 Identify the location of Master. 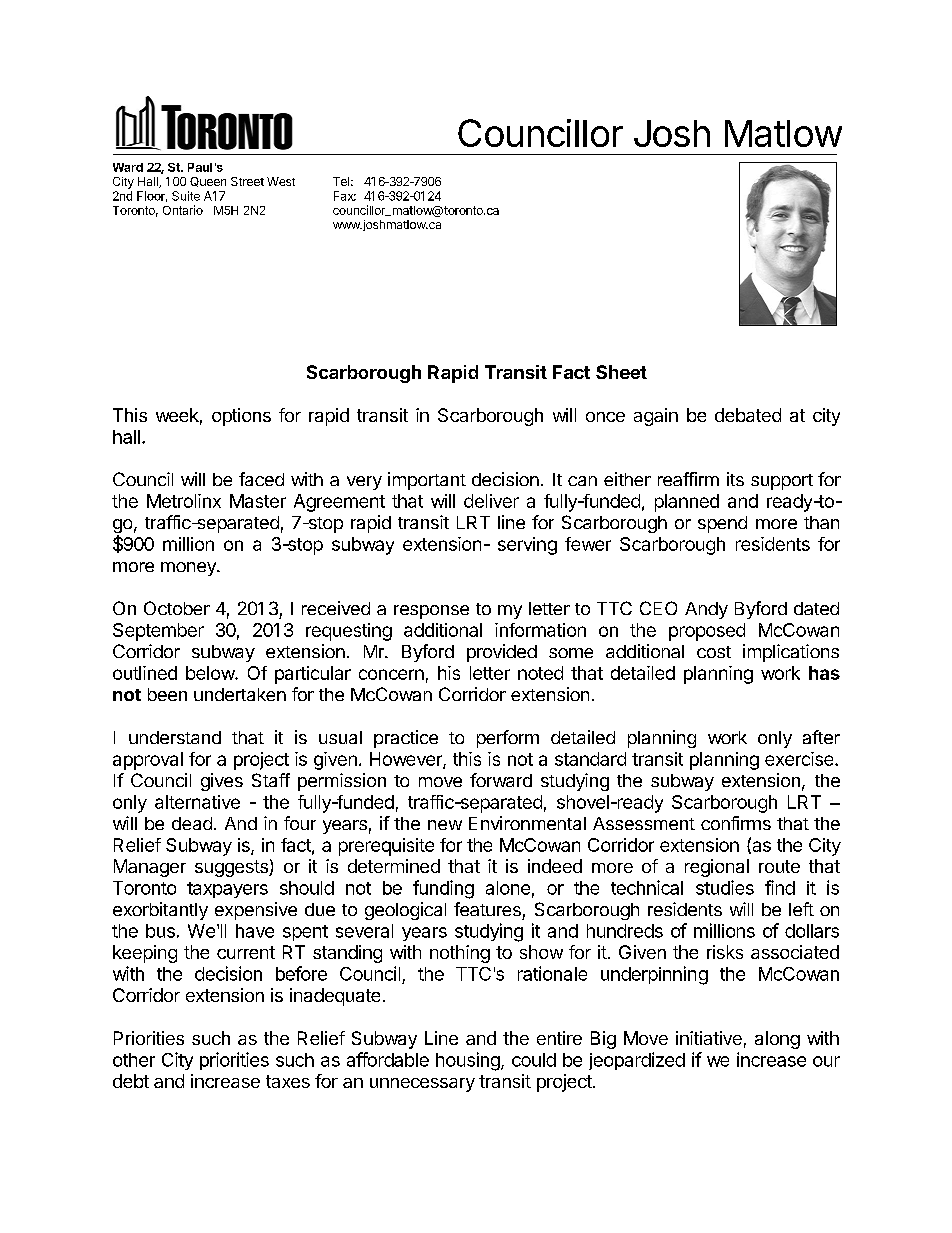
(258, 501).
